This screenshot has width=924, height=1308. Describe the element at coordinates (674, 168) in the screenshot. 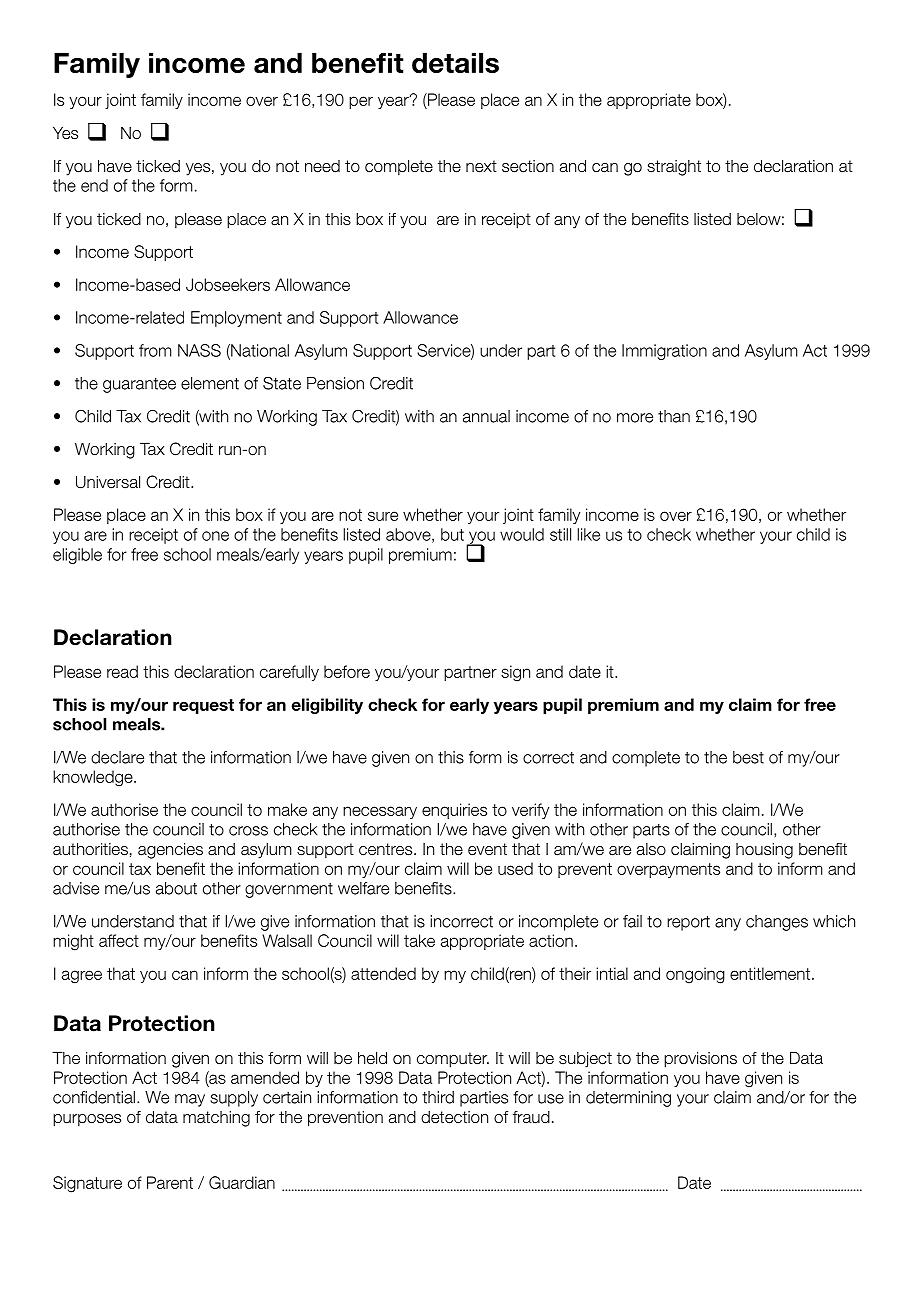

I see `straight` at that location.
